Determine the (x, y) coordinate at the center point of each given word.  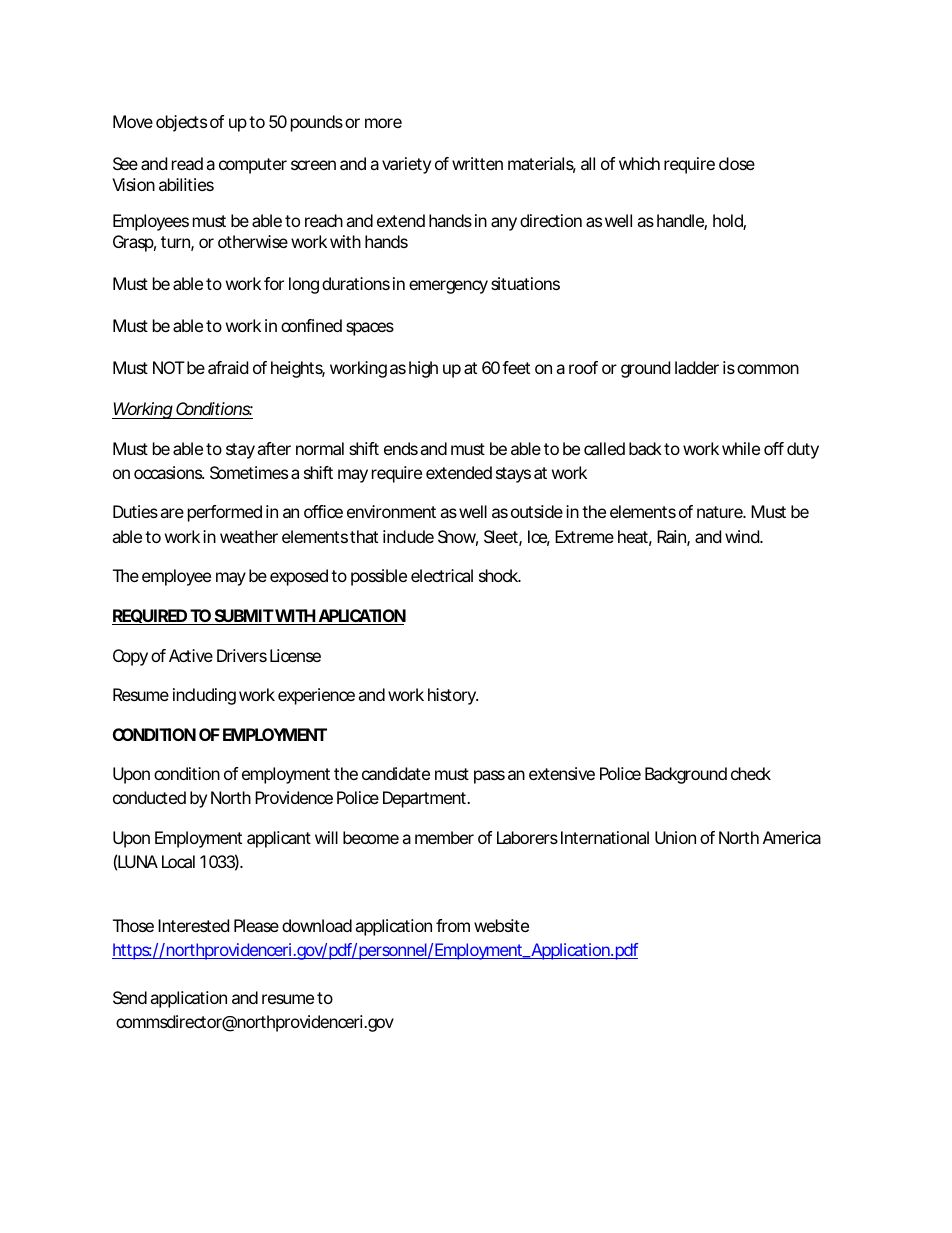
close (737, 163)
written (477, 163)
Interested (193, 925)
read (187, 163)
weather (249, 536)
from (453, 925)
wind (743, 536)
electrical (442, 575)
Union (675, 837)
